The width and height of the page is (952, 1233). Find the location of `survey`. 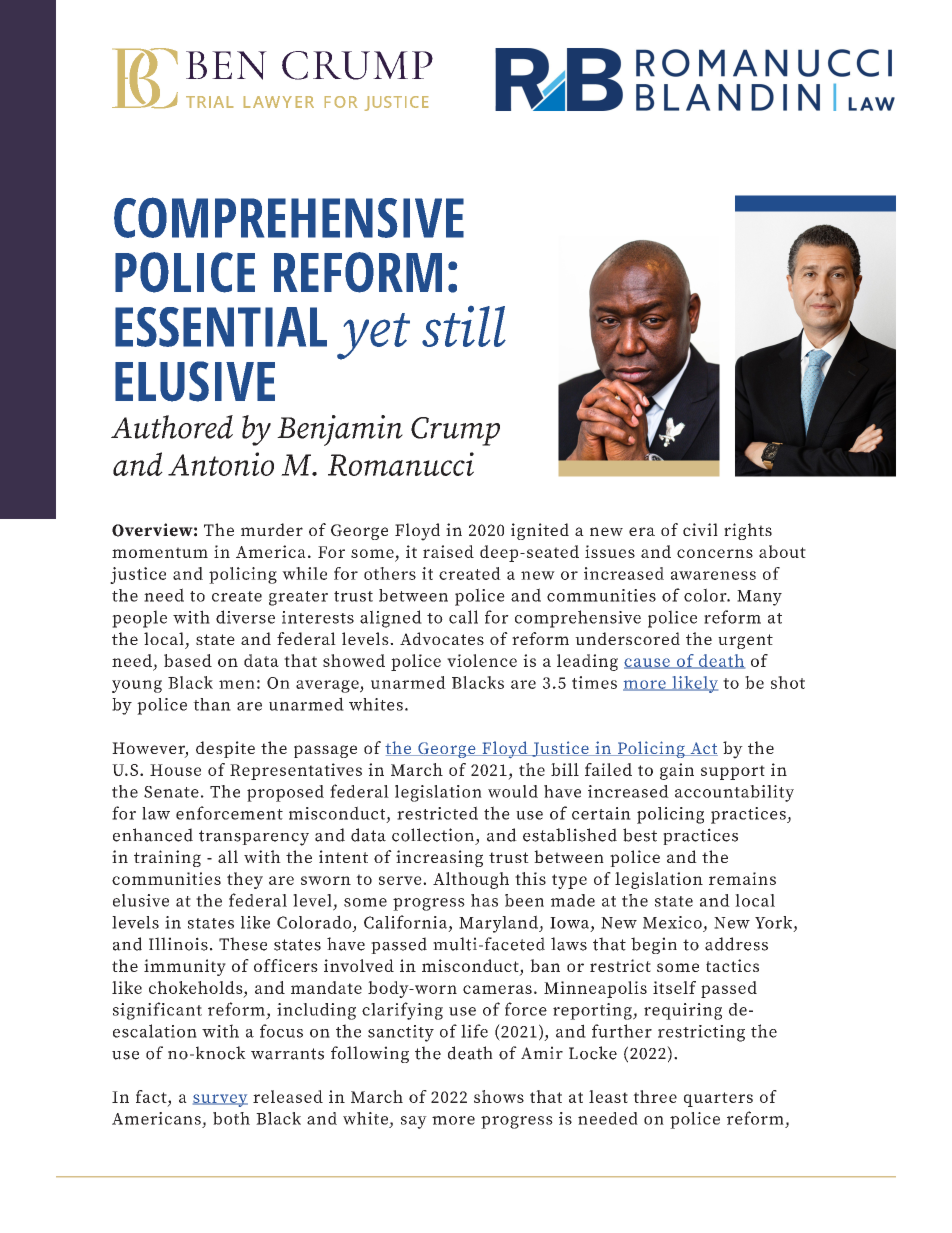

survey is located at coordinates (220, 1100).
